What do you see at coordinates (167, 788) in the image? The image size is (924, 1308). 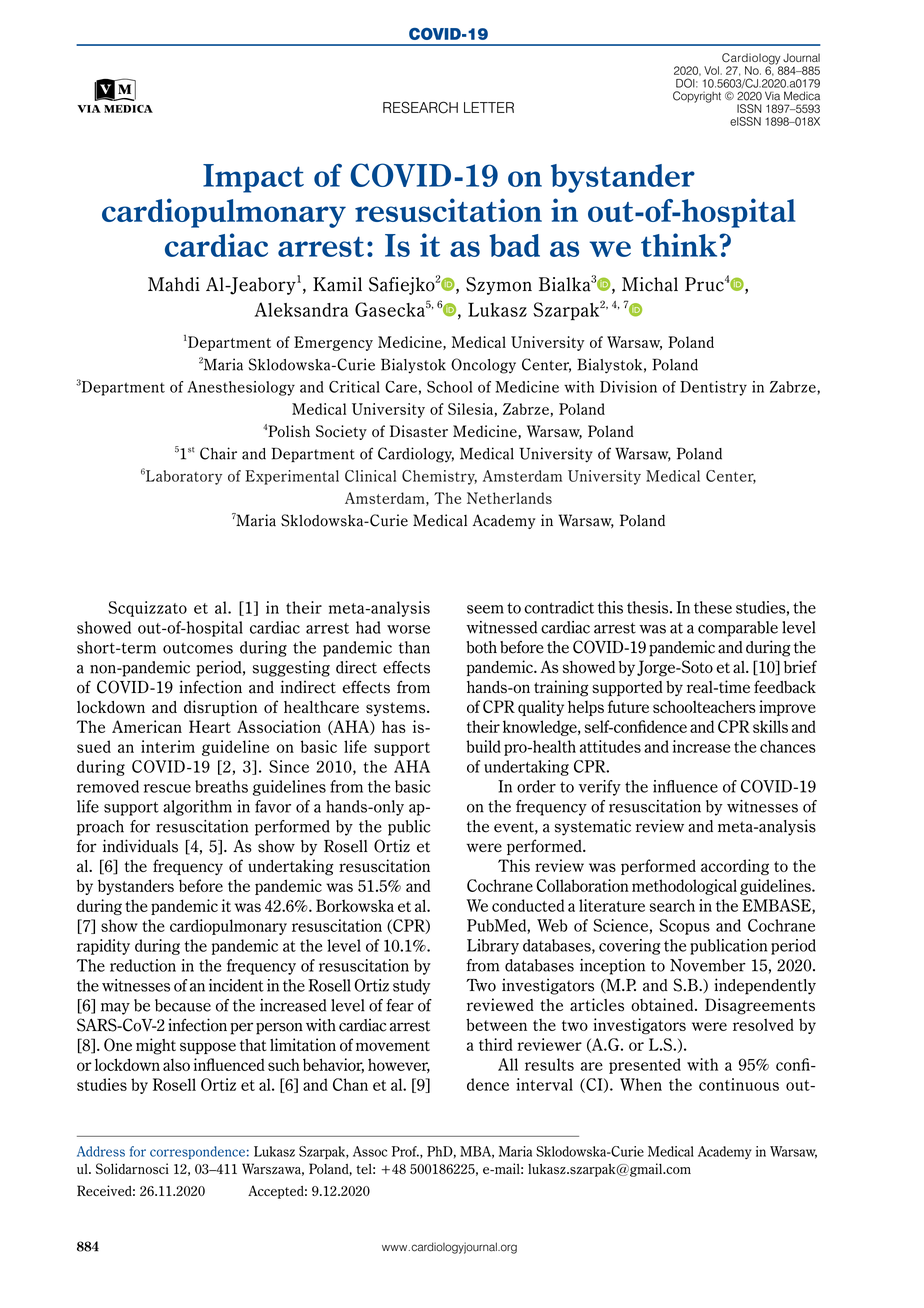 I see `rescue` at bounding box center [167, 788].
